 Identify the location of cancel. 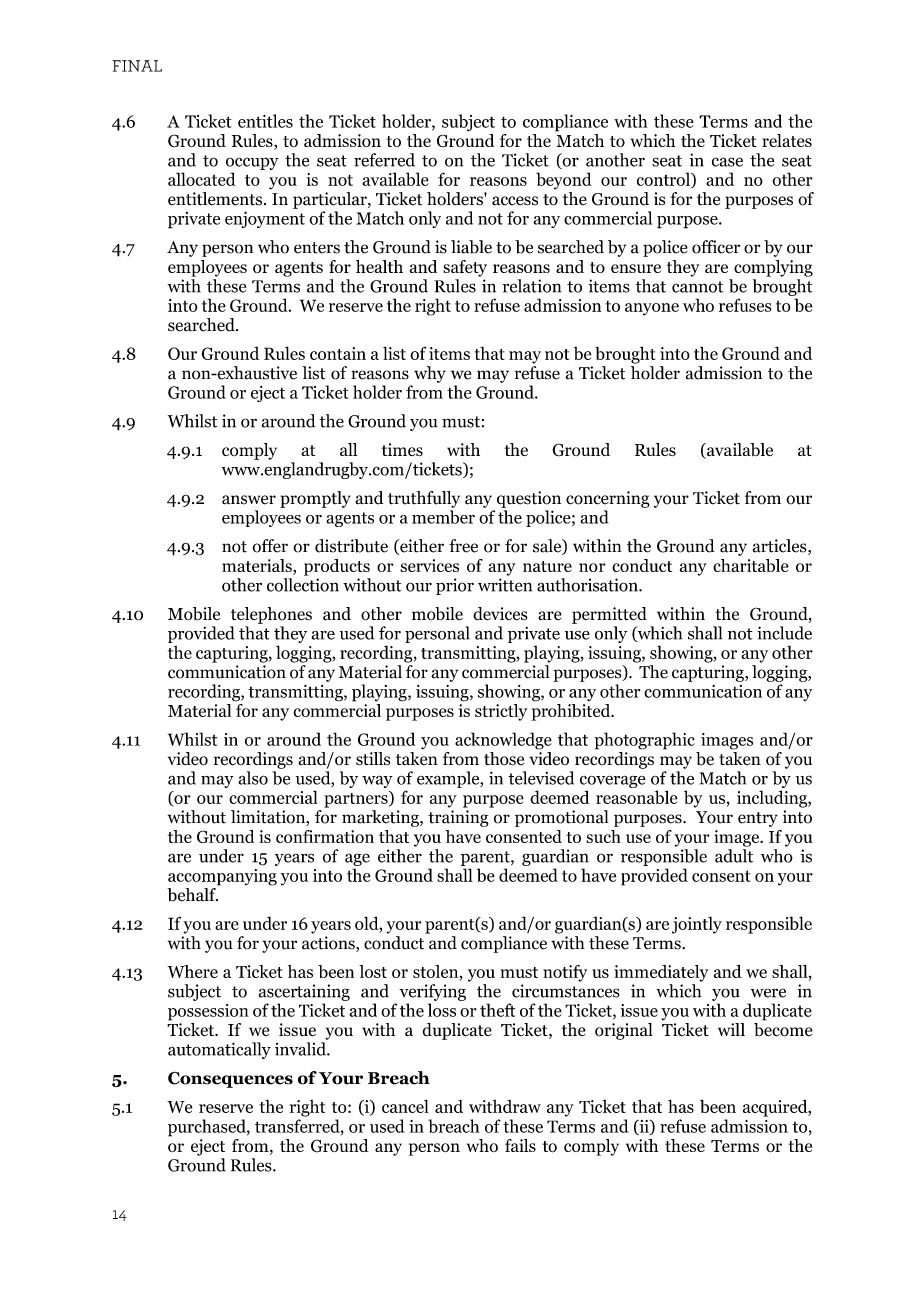
(405, 1106).
